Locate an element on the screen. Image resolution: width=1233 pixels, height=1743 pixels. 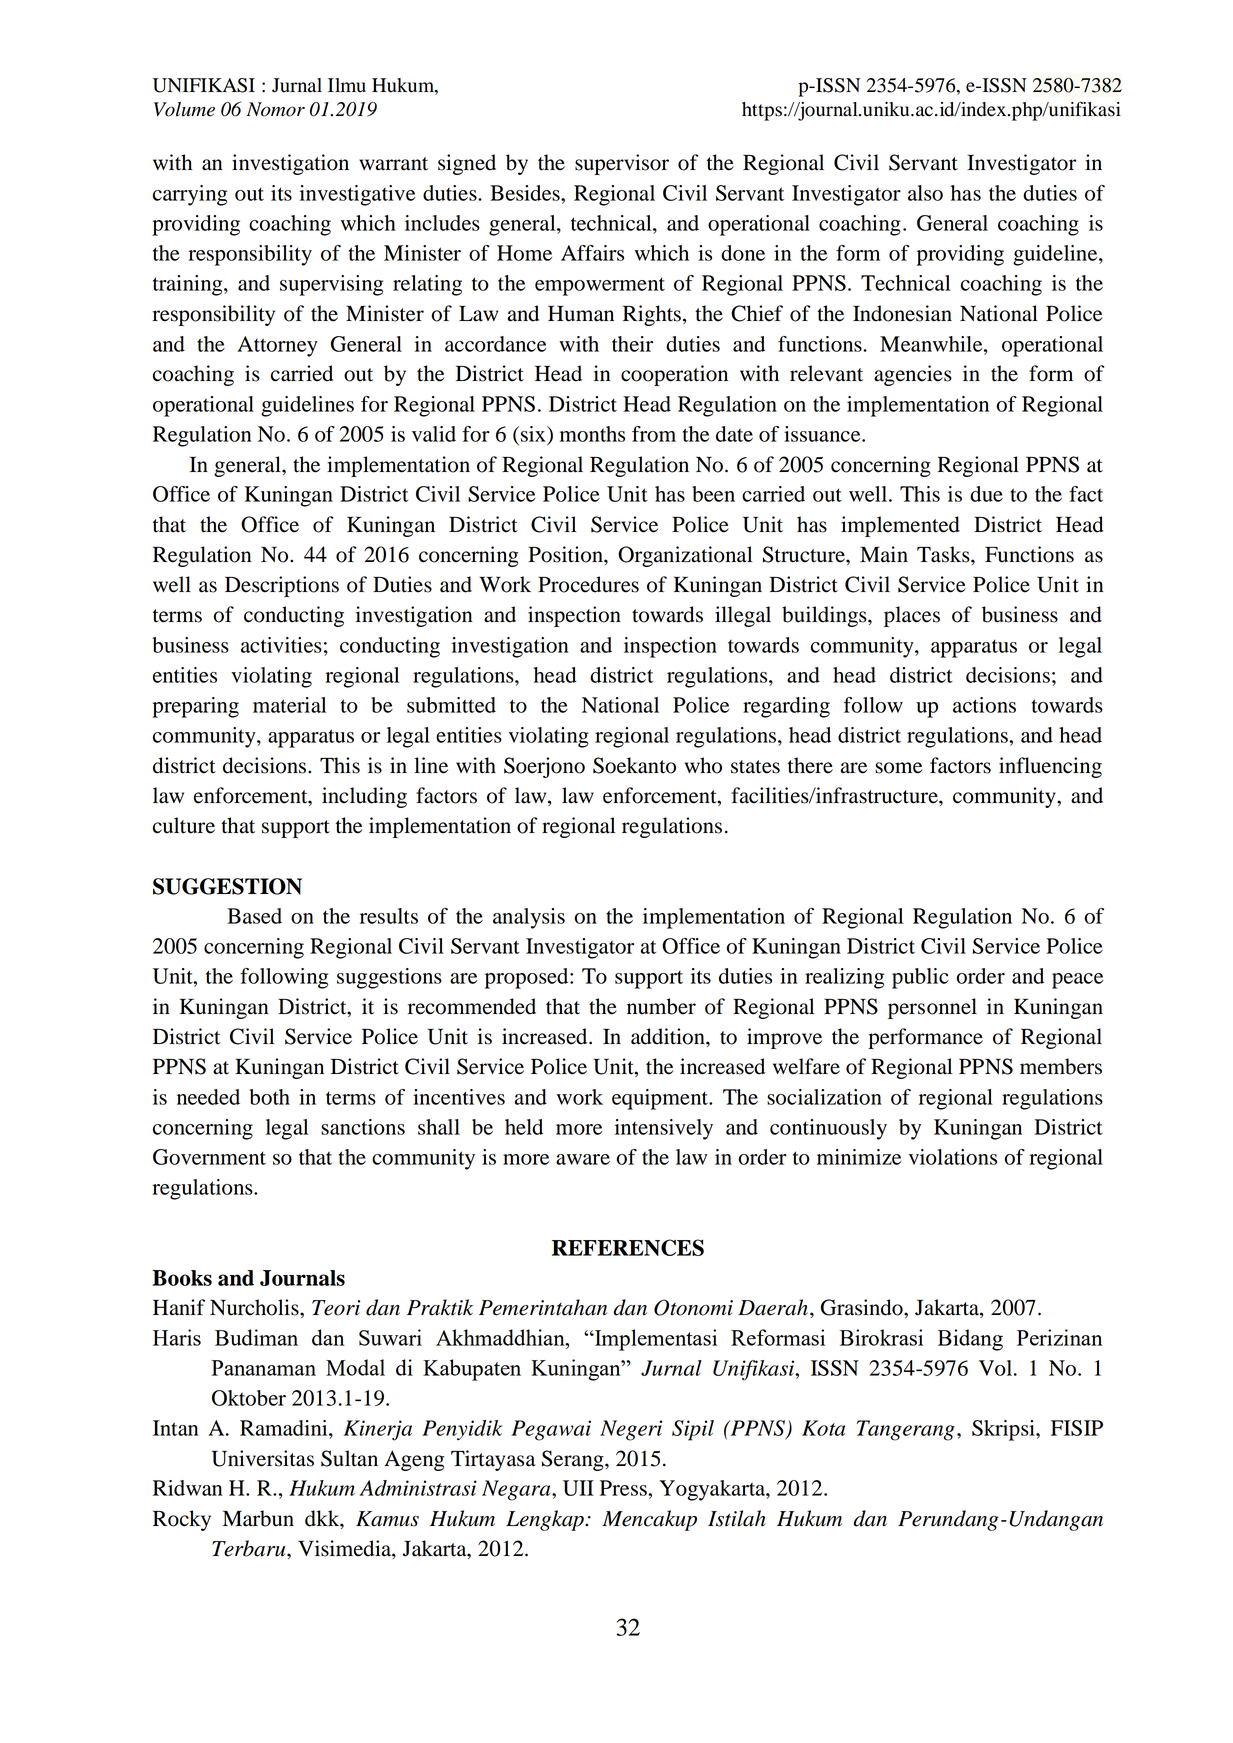
Ilmu is located at coordinates (347, 85).
